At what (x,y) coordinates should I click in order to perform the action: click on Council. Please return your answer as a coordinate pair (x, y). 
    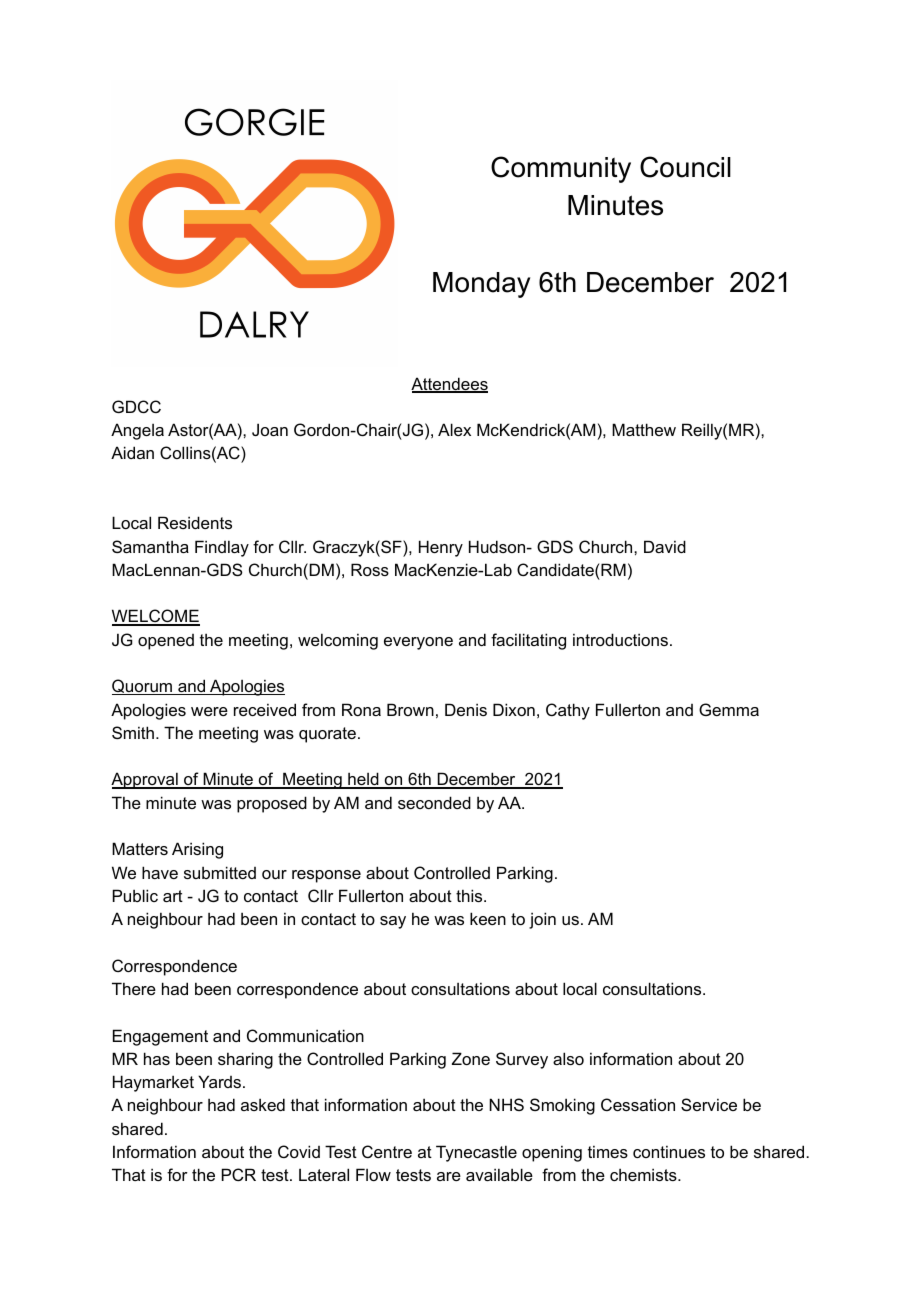
    Looking at the image, I should click on (685, 167).
